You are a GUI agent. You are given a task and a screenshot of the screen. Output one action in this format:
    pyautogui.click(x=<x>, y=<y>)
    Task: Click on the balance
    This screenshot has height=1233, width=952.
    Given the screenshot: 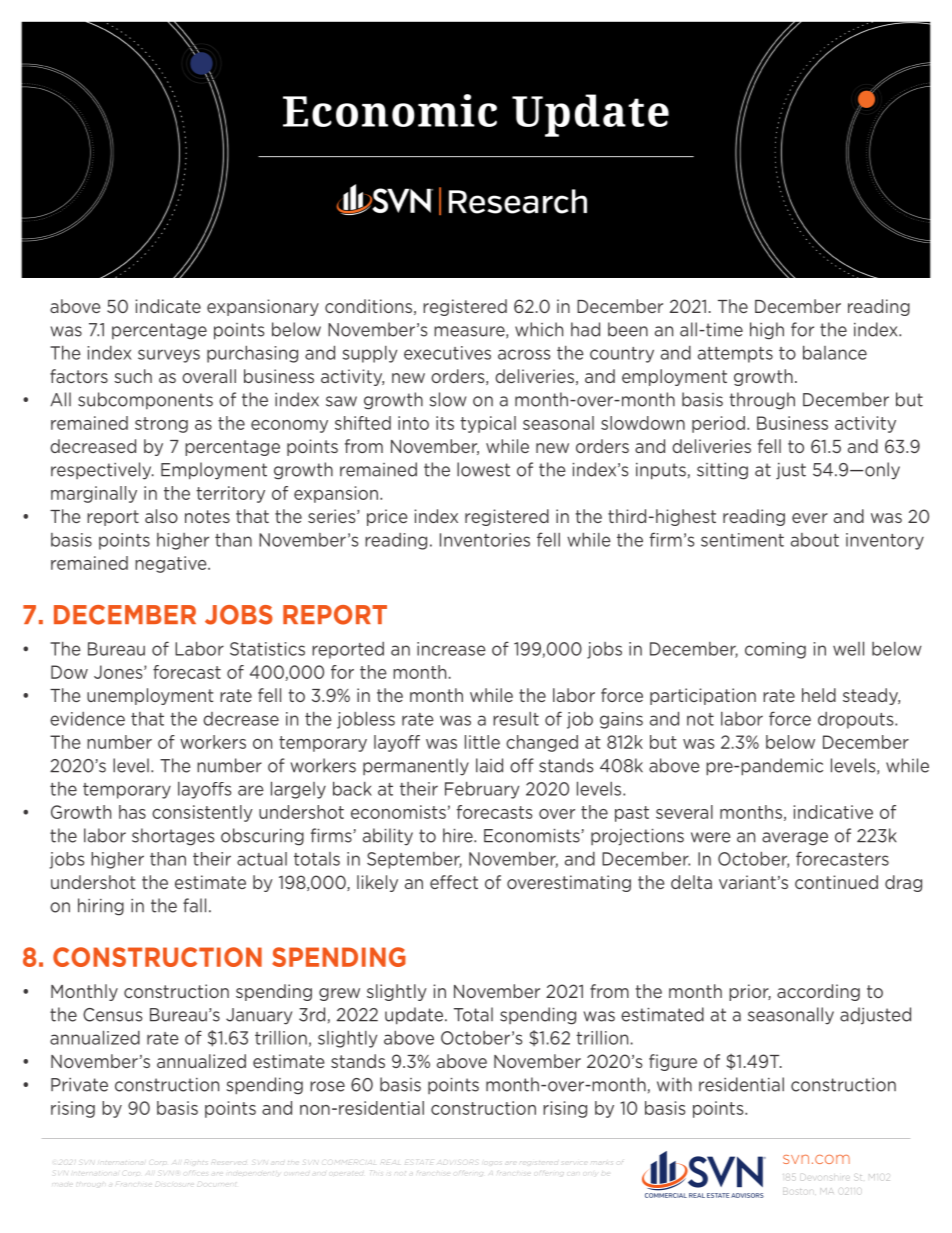 What is the action you would take?
    pyautogui.click(x=835, y=352)
